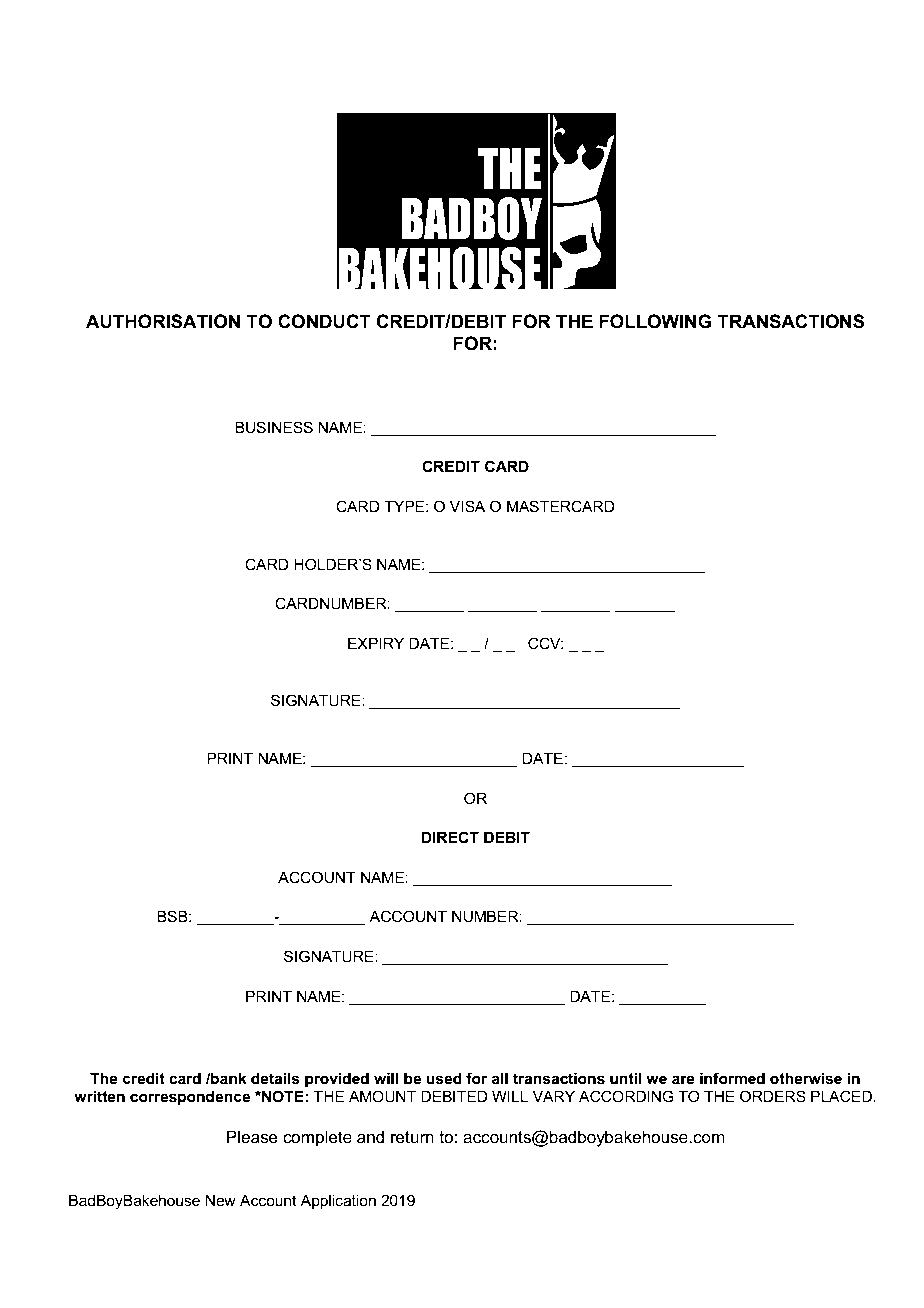 Image resolution: width=924 pixels, height=1308 pixels. I want to click on CONDUCT, so click(324, 321).
